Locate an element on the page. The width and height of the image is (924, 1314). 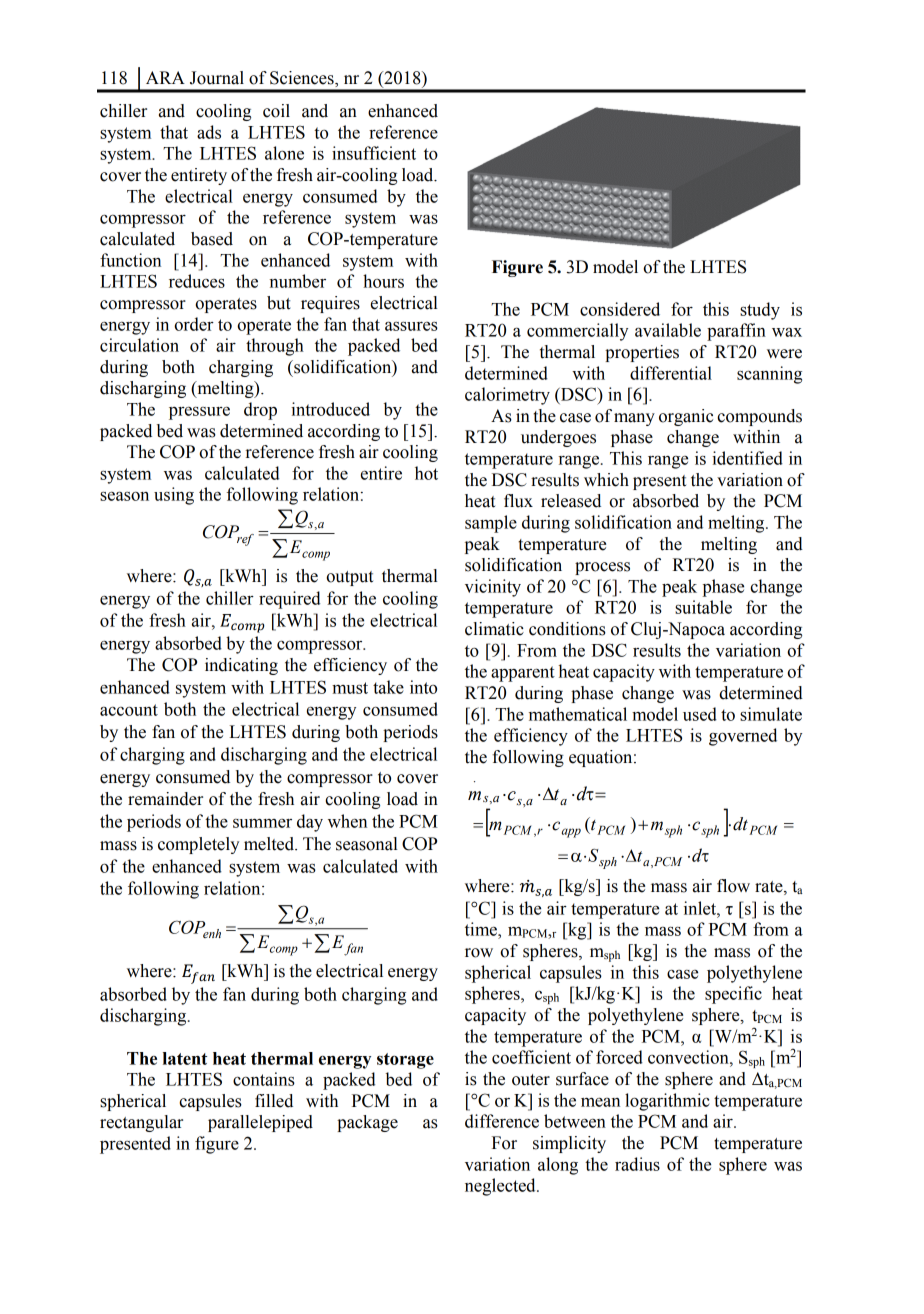
study is located at coordinates (760, 311).
